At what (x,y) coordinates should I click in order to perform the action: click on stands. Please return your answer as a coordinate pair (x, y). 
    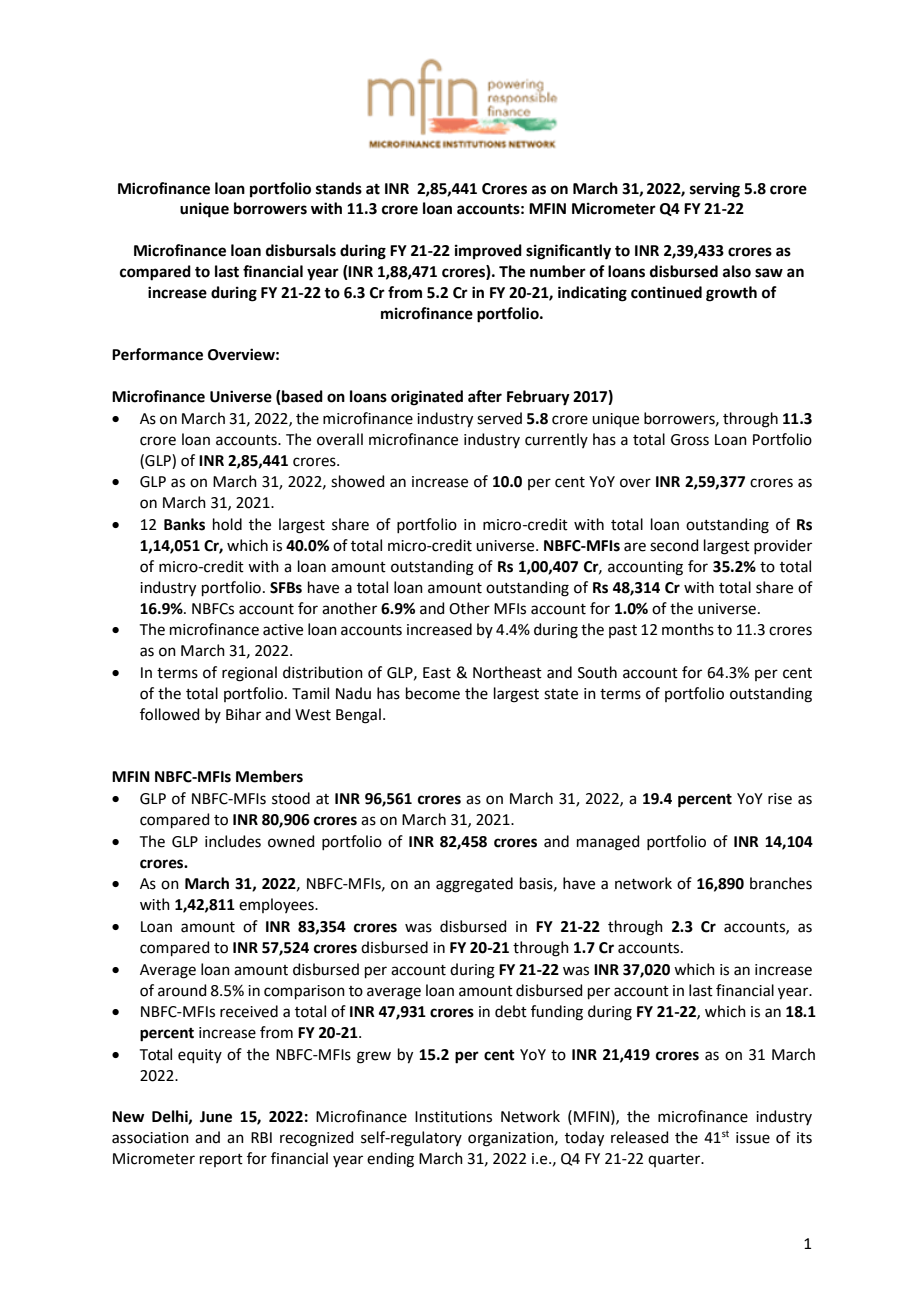
    Looking at the image, I should click on (339, 188).
